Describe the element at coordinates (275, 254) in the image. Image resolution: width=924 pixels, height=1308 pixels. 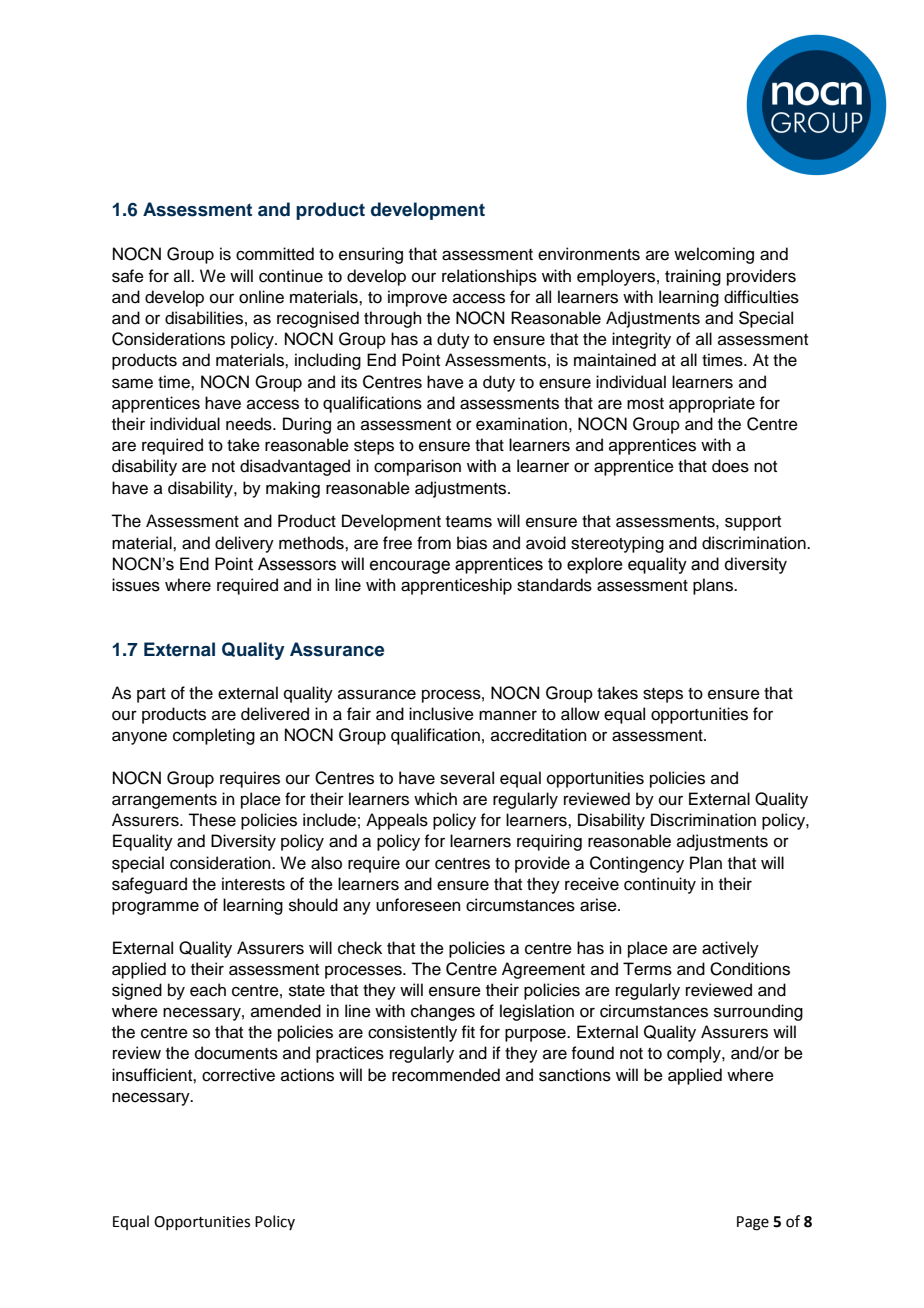
I see `committed` at that location.
